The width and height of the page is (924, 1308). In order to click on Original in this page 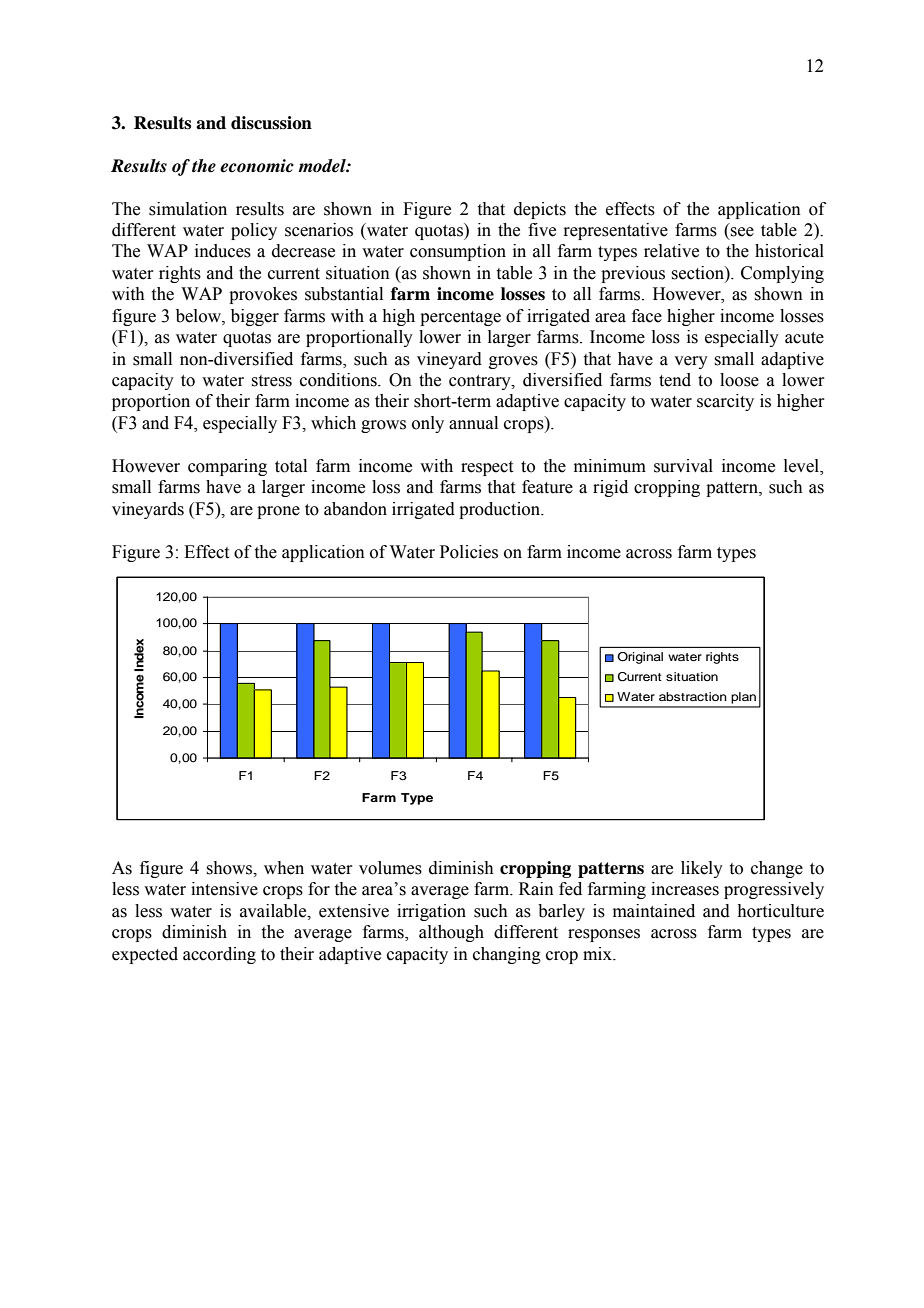, I will do `click(640, 658)`.
